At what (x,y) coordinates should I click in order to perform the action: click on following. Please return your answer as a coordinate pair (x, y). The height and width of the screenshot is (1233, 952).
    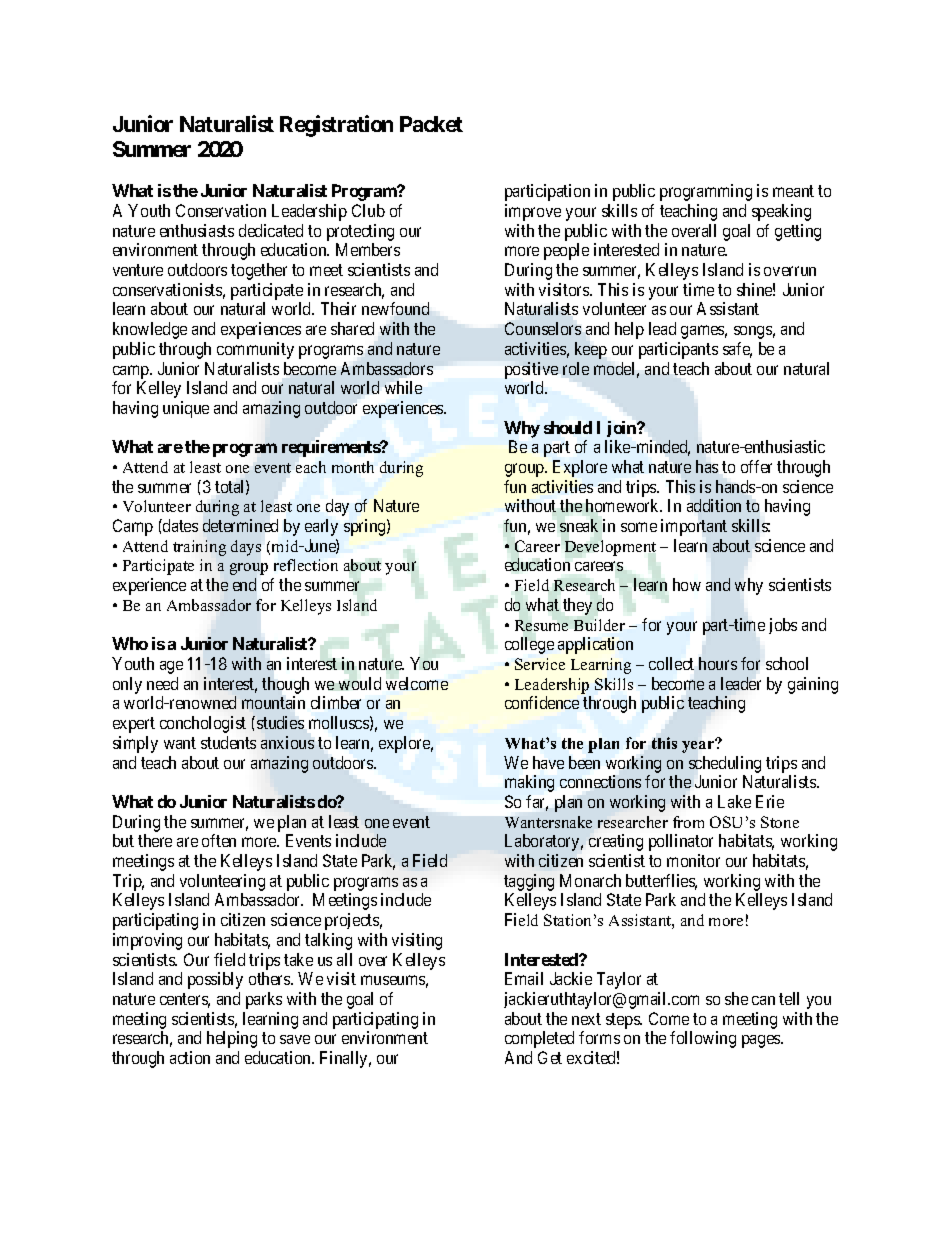
    Looking at the image, I should click on (703, 1039).
